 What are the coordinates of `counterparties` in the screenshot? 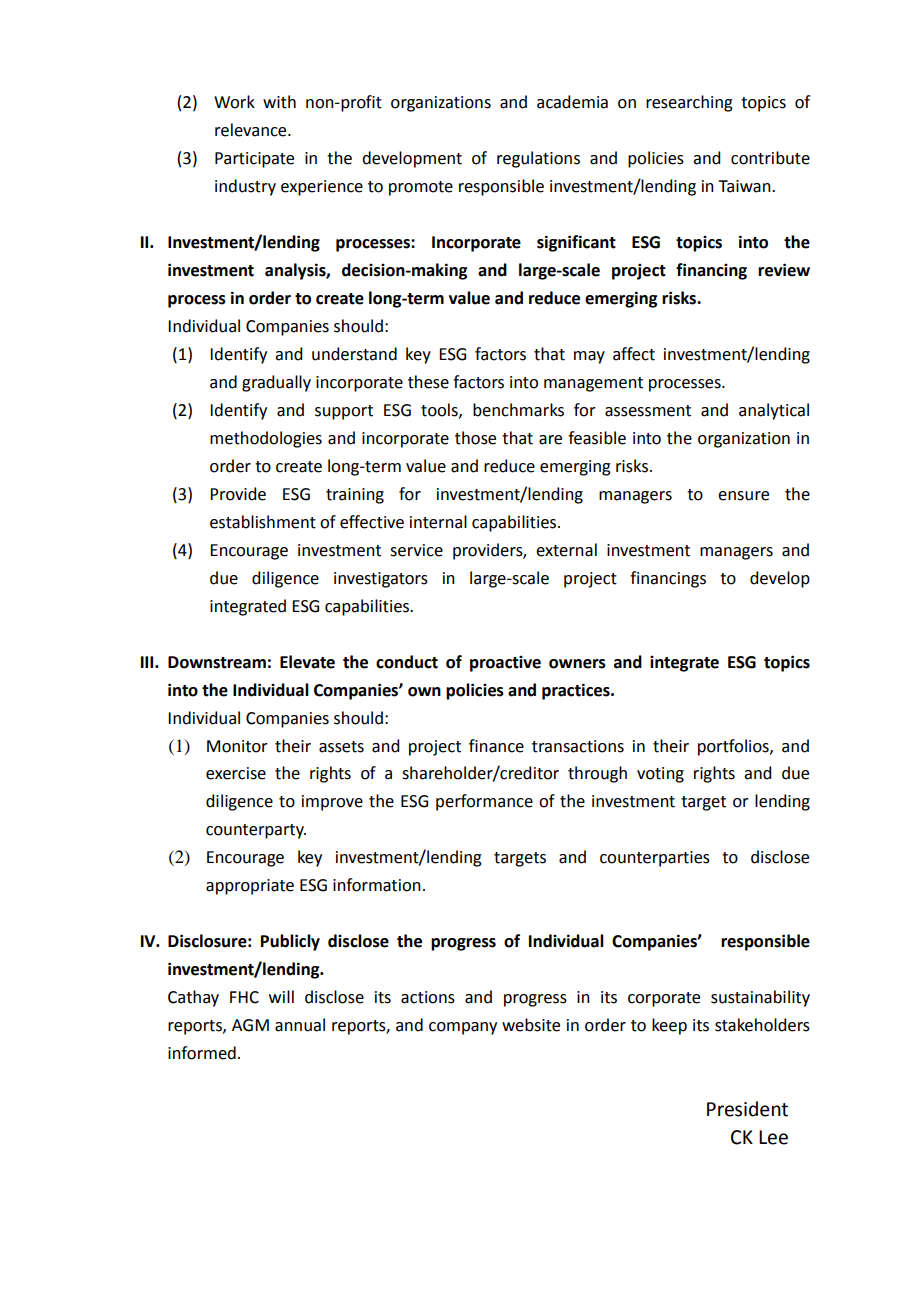 It's located at (655, 859).
